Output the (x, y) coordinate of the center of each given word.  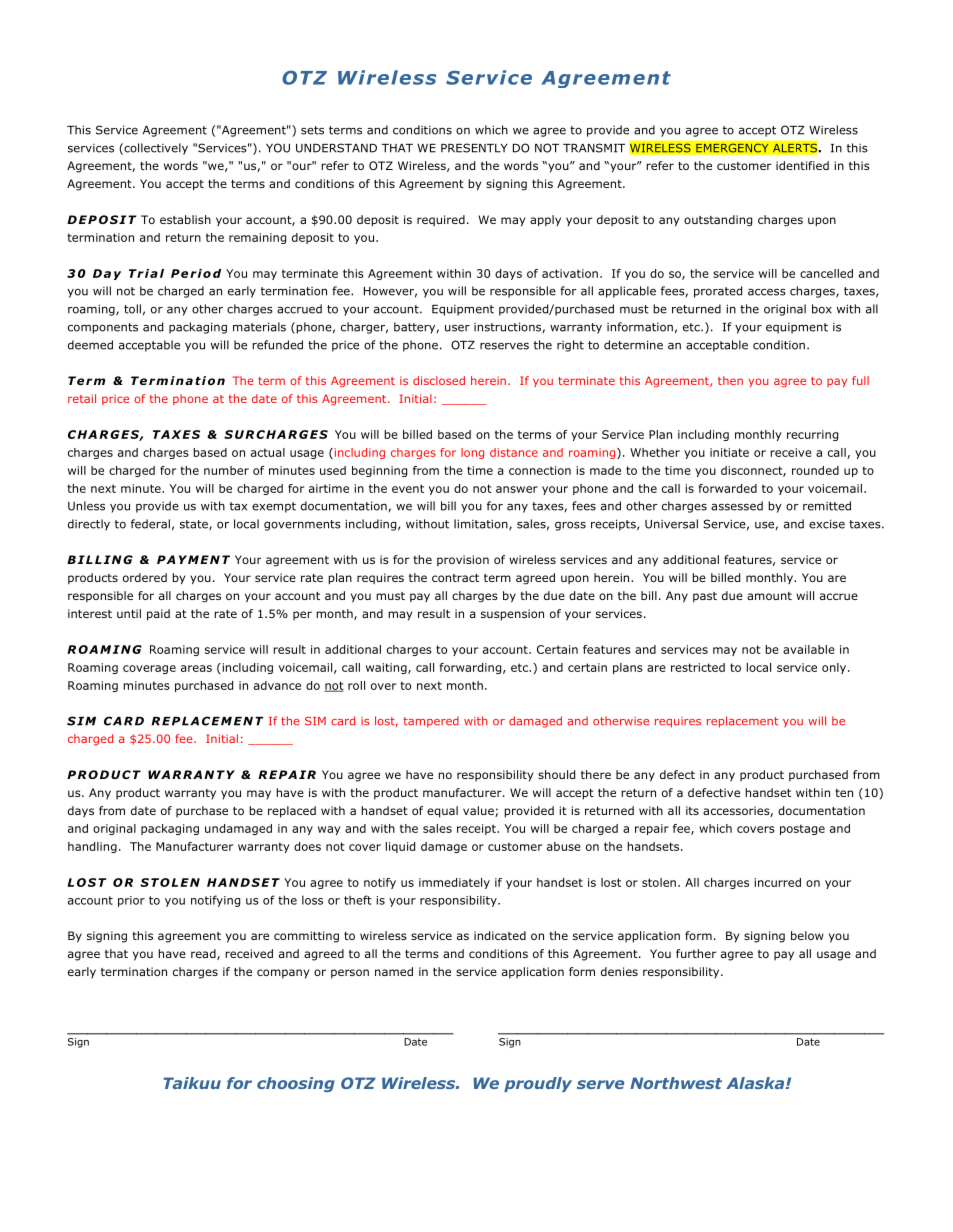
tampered (431, 722)
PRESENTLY (474, 148)
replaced (292, 812)
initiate (729, 452)
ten (844, 793)
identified (802, 165)
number (226, 470)
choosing (296, 1084)
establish (185, 219)
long (472, 453)
